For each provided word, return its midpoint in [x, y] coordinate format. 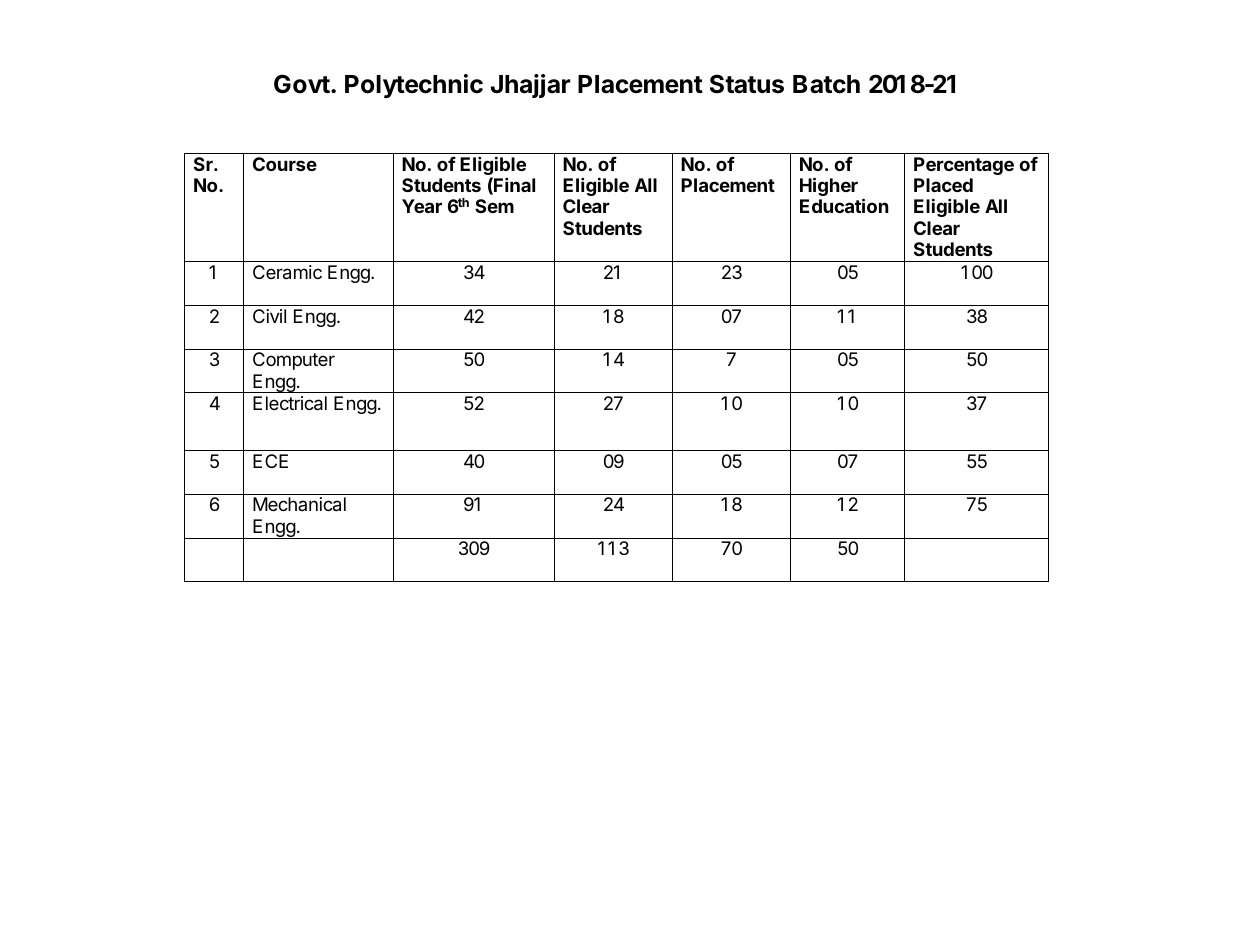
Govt [302, 84]
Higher [829, 186]
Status [747, 84]
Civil [269, 316]
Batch [826, 84]
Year [422, 206]
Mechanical [299, 504]
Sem [494, 206]
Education [844, 205]
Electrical [290, 403]
